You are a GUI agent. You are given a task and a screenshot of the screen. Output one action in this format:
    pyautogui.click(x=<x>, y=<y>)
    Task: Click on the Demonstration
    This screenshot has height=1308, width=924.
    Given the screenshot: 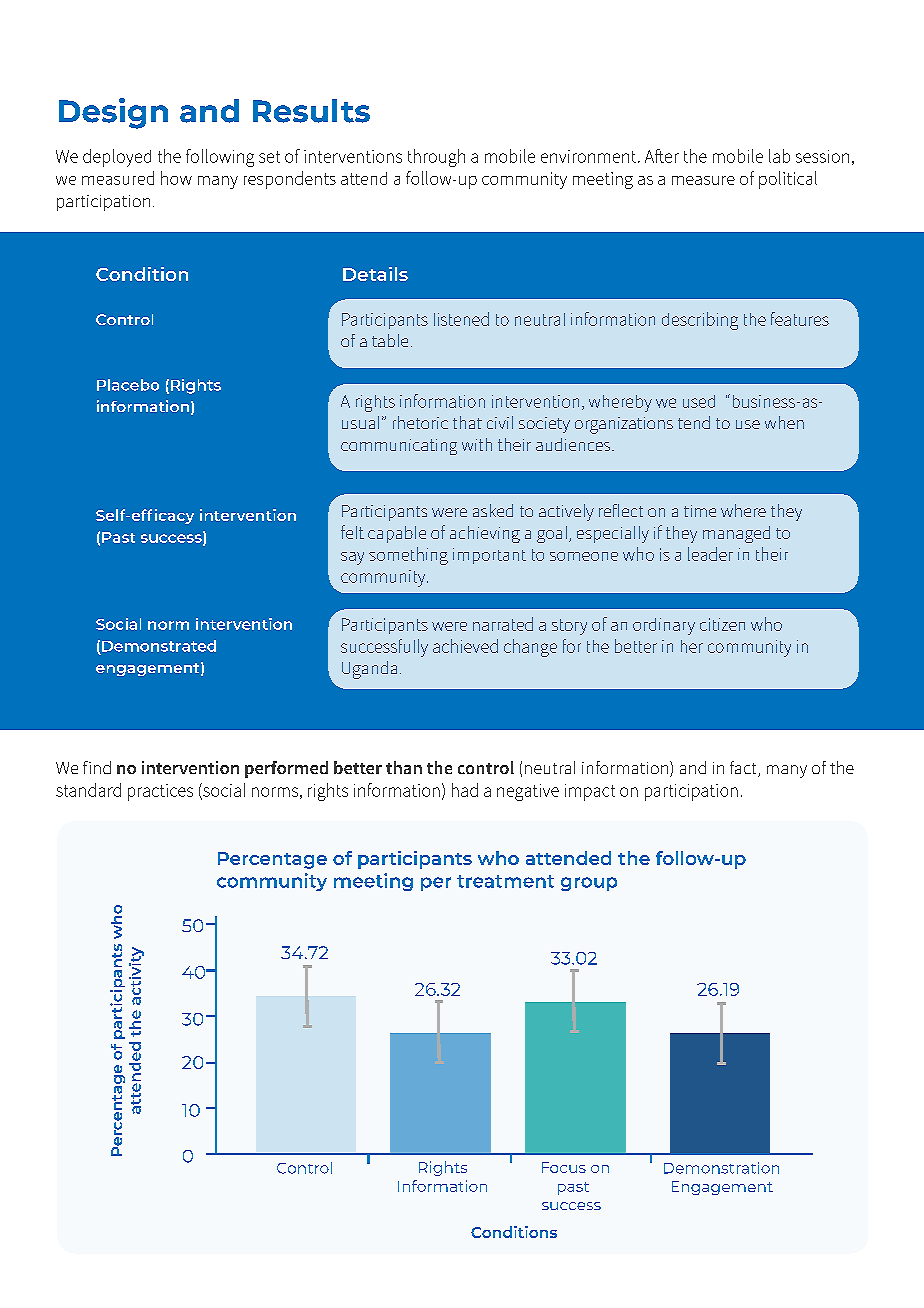 What is the action you would take?
    pyautogui.click(x=721, y=1168)
